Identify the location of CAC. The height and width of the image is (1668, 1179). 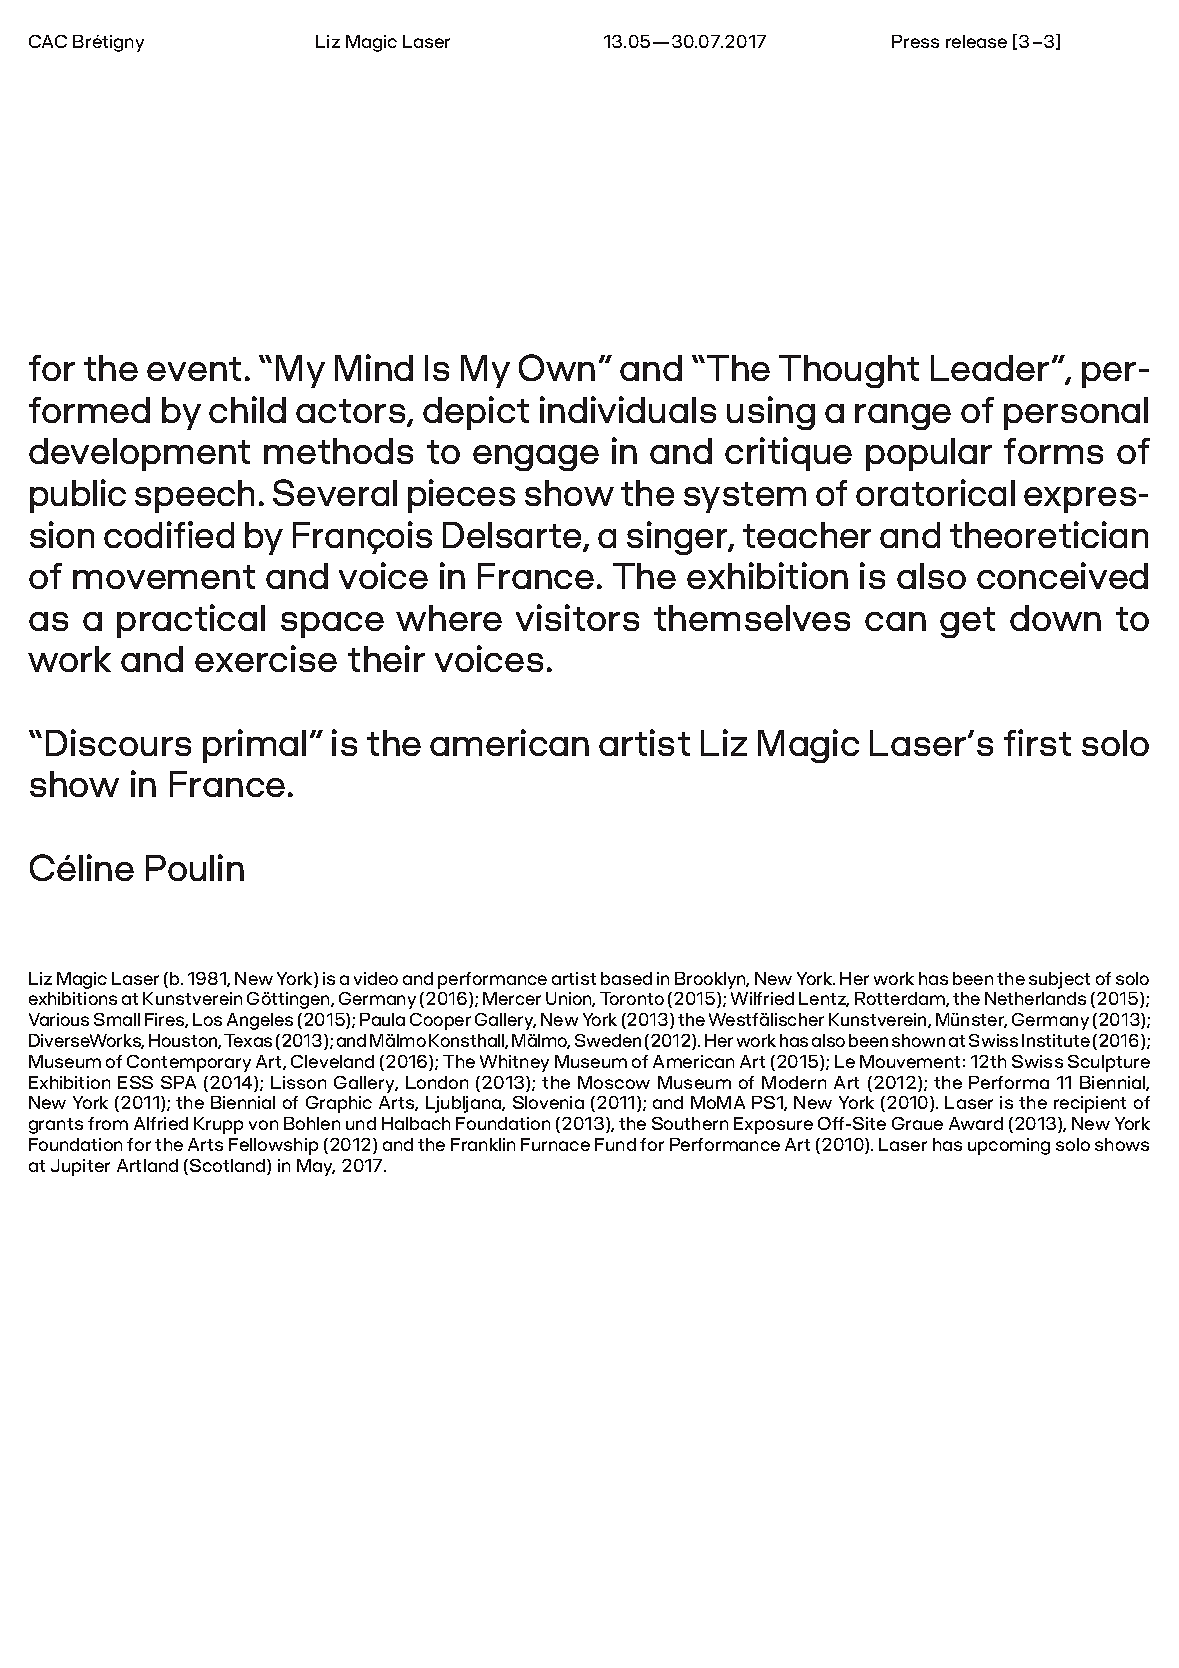
(48, 41).
